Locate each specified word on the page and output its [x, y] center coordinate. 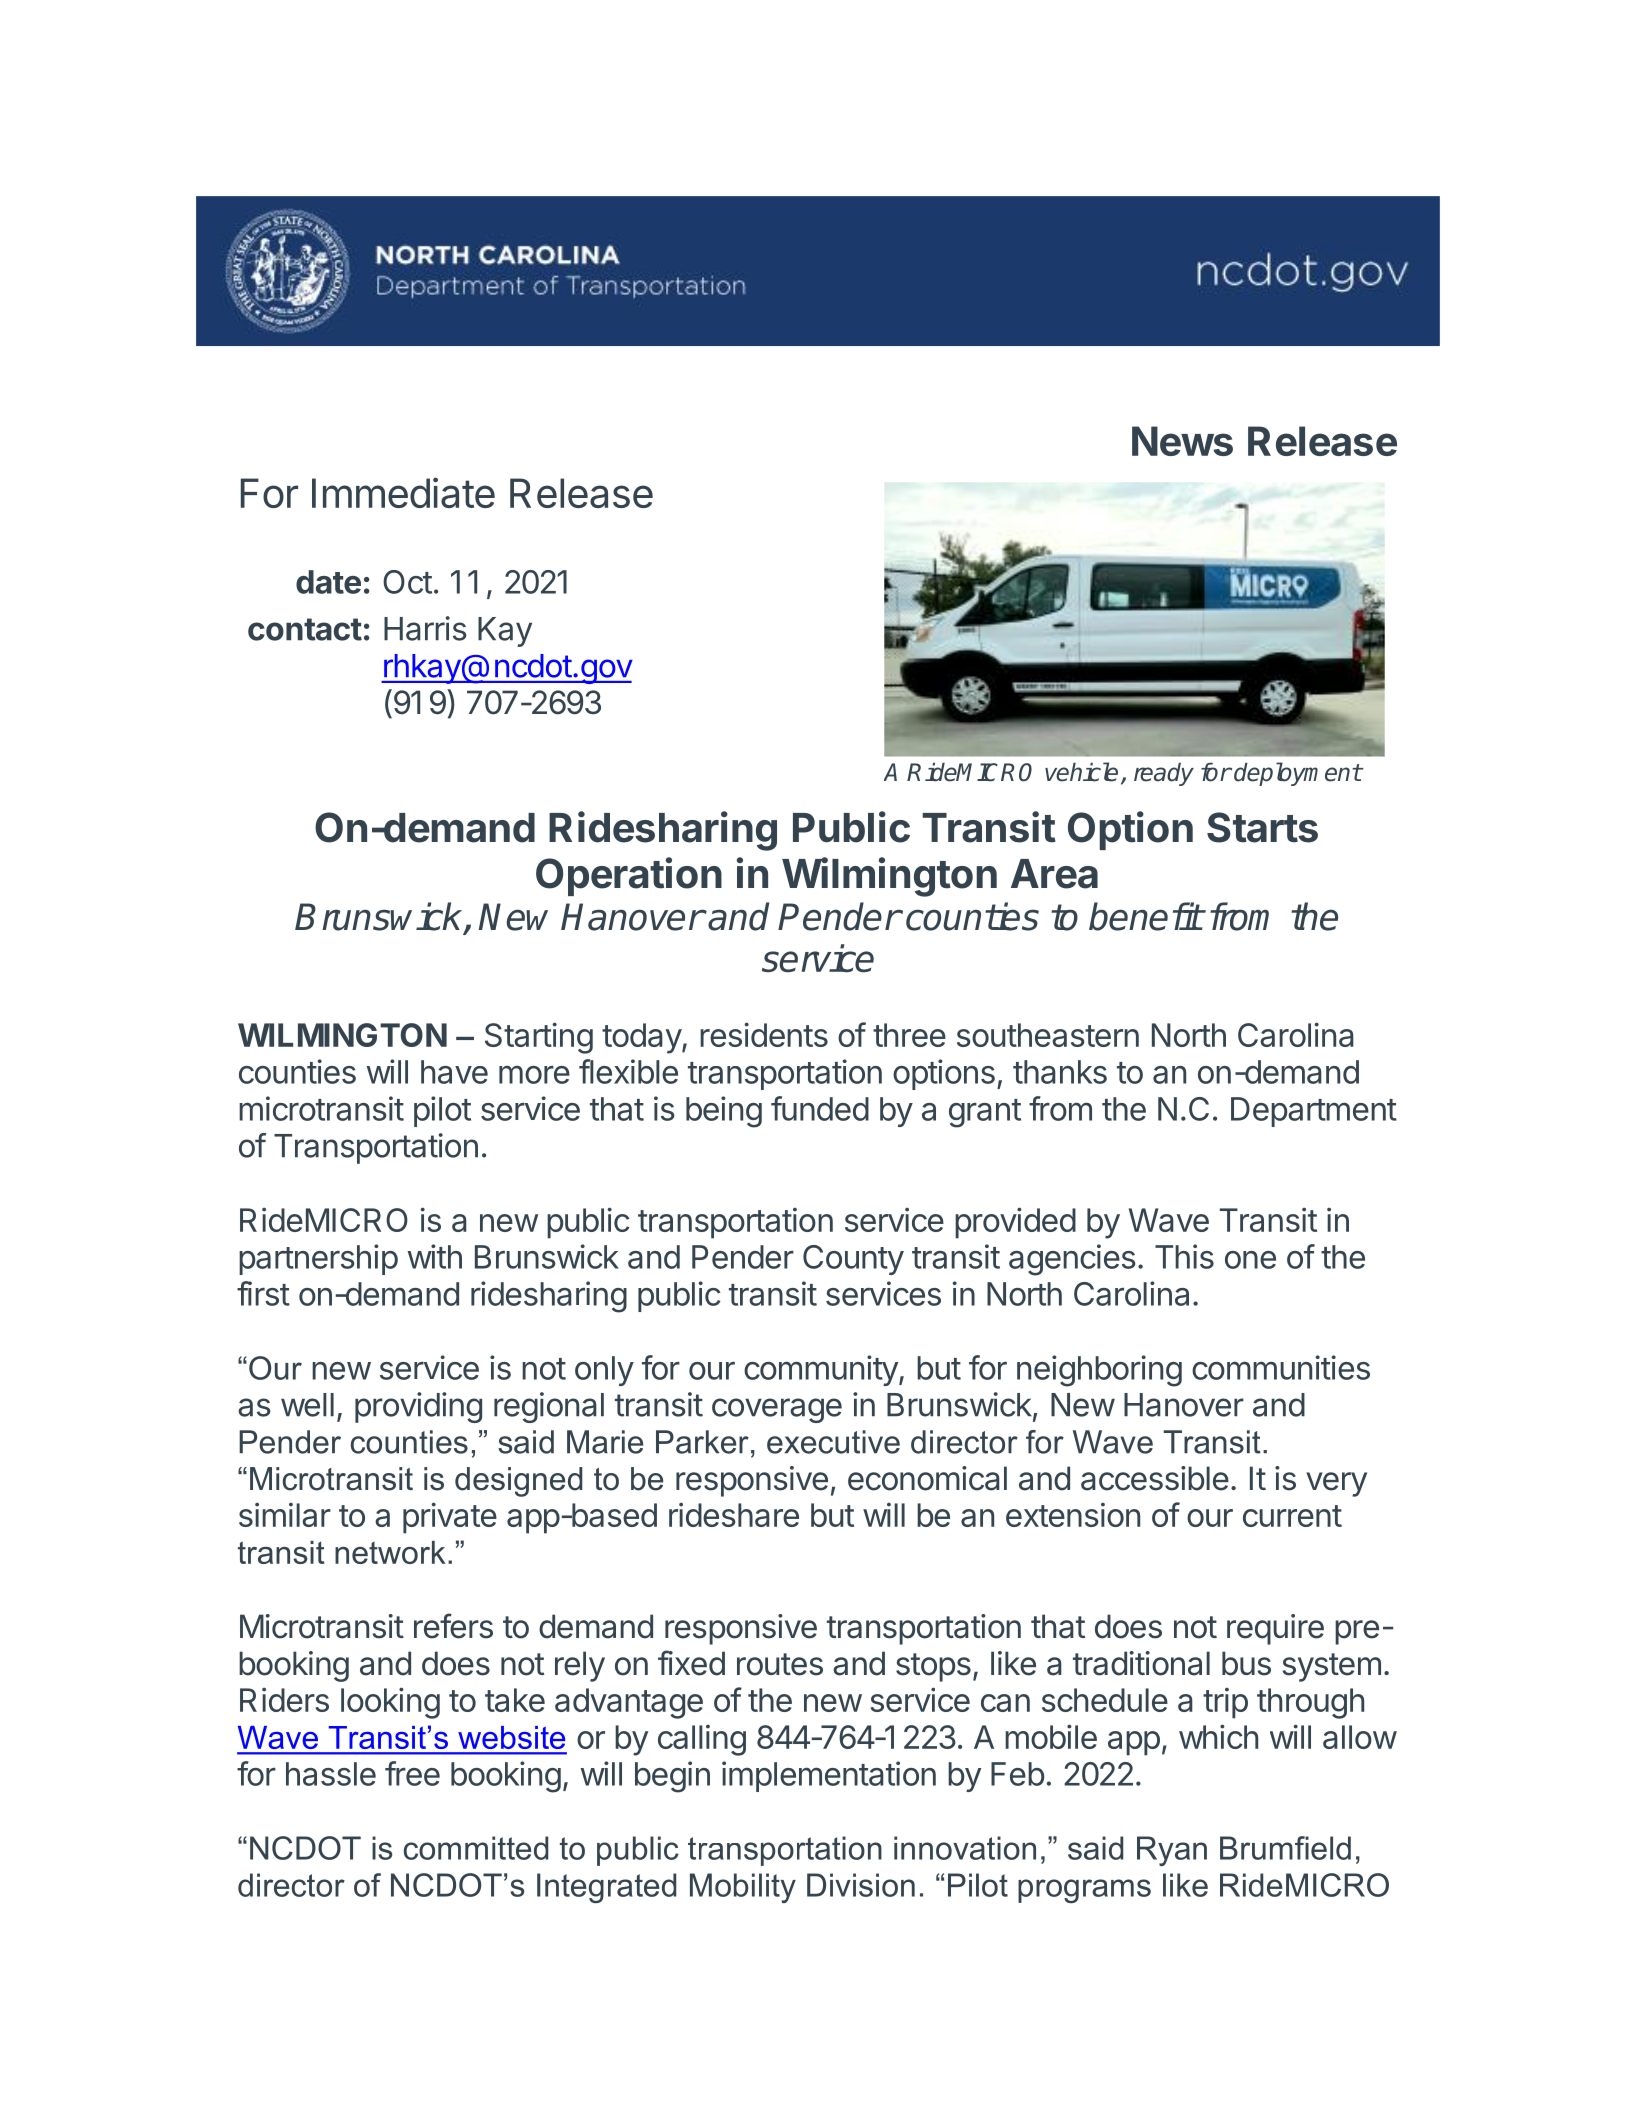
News [1182, 441]
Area [1054, 874]
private [450, 1518]
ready [1164, 774]
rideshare [734, 1515]
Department [1314, 1112]
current [1292, 1516]
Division [861, 1885]
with [434, 1256]
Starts [1262, 827]
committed [476, 1848]
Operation [629, 876]
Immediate [403, 492]
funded [820, 1108]
